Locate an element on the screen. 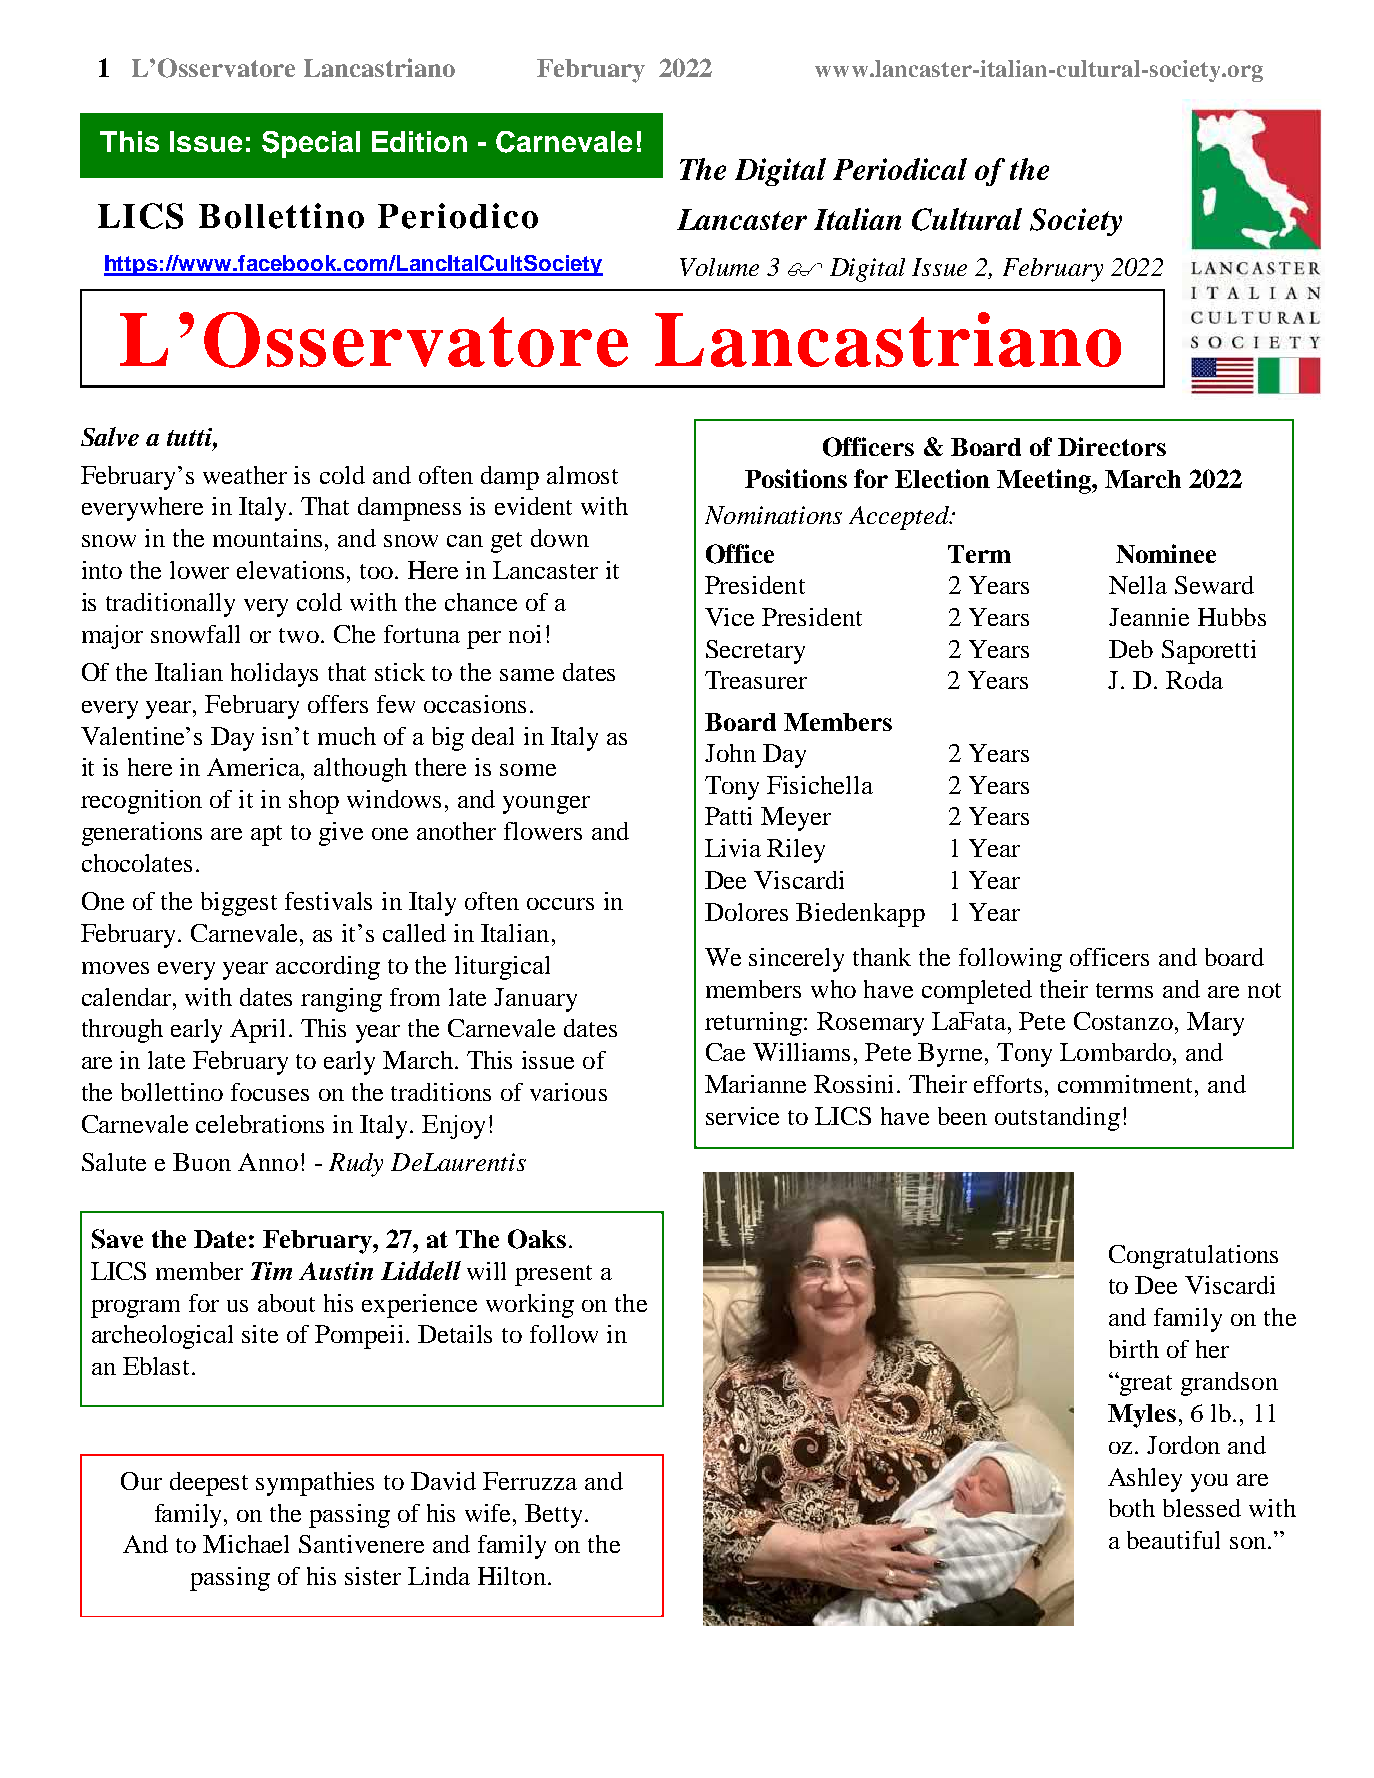 The image size is (1374, 1778). Nominations is located at coordinates (773, 515).
